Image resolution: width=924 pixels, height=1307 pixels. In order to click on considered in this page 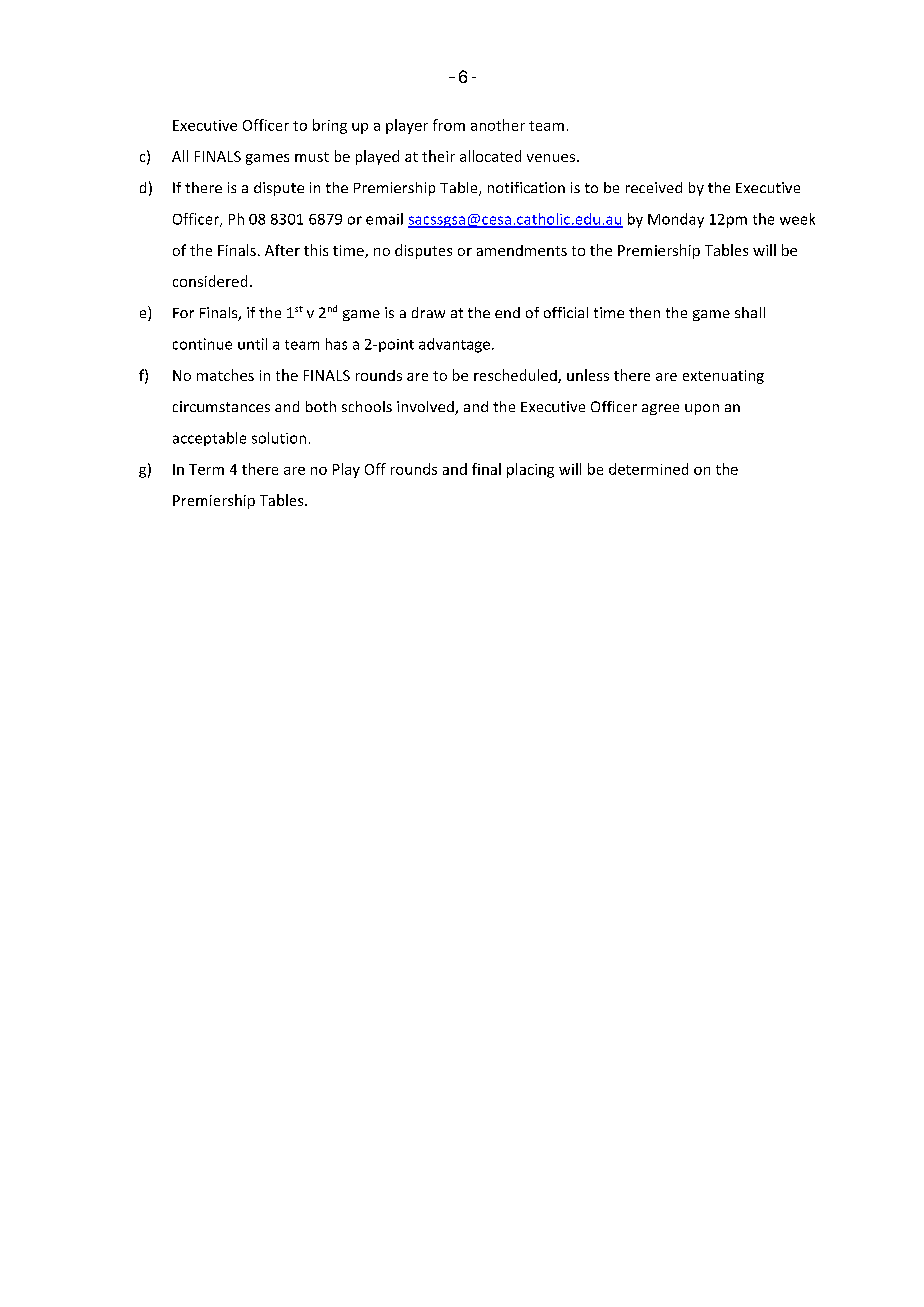, I will do `click(210, 281)`.
